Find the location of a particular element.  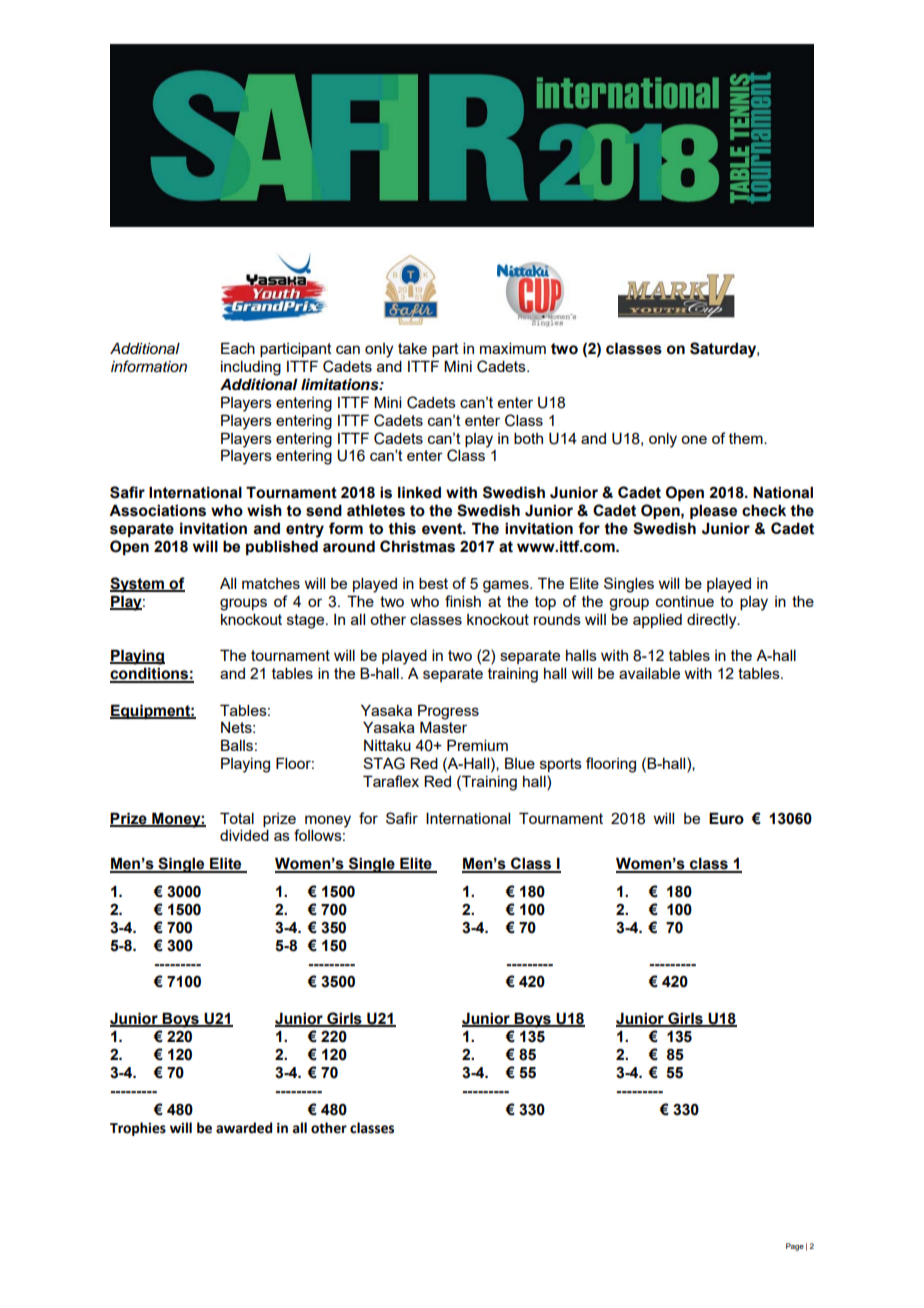

Total is located at coordinates (237, 818).
